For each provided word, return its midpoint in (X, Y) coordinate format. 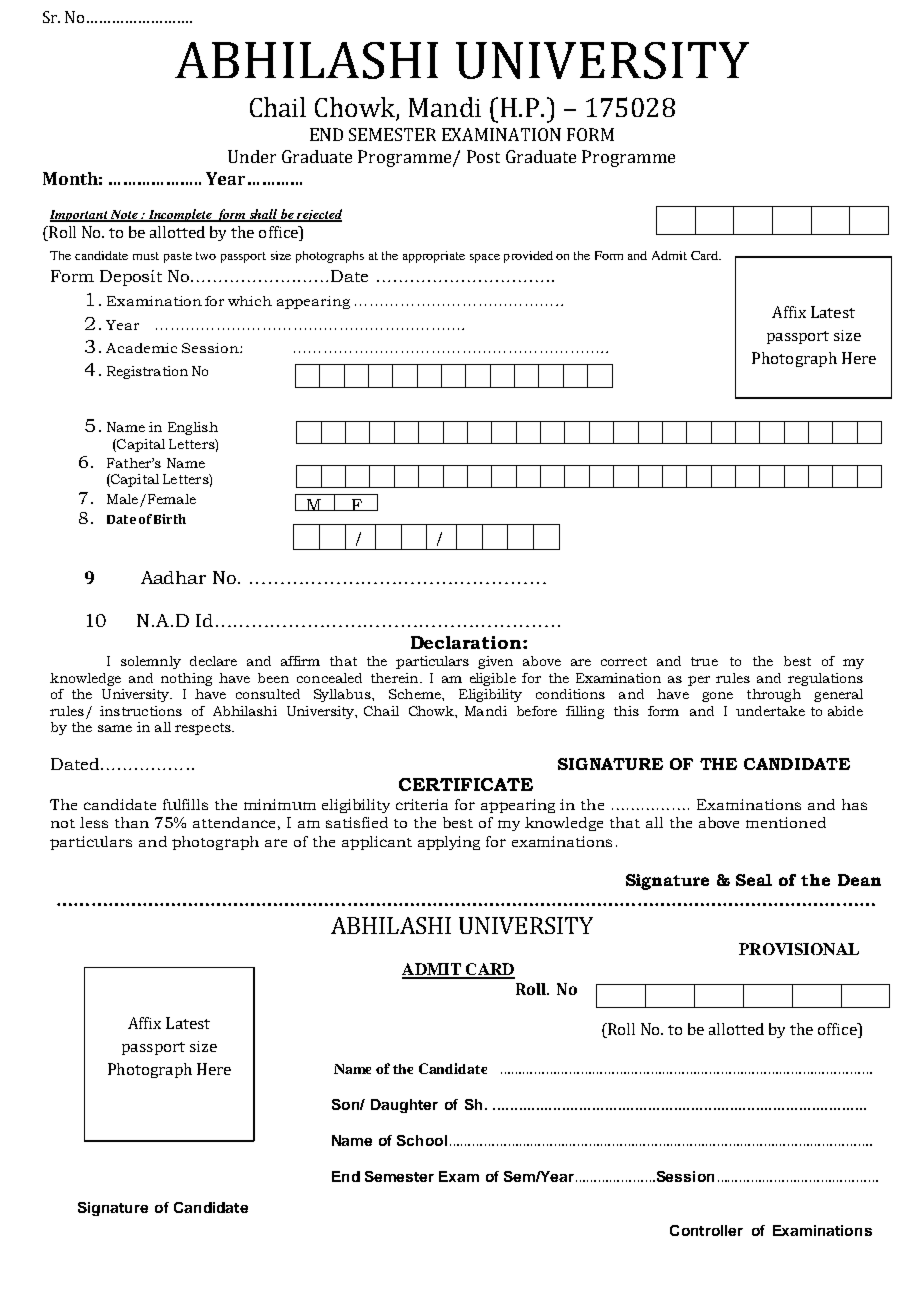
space (485, 258)
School (422, 1140)
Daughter (404, 1106)
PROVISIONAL (799, 949)
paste (178, 257)
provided (528, 257)
